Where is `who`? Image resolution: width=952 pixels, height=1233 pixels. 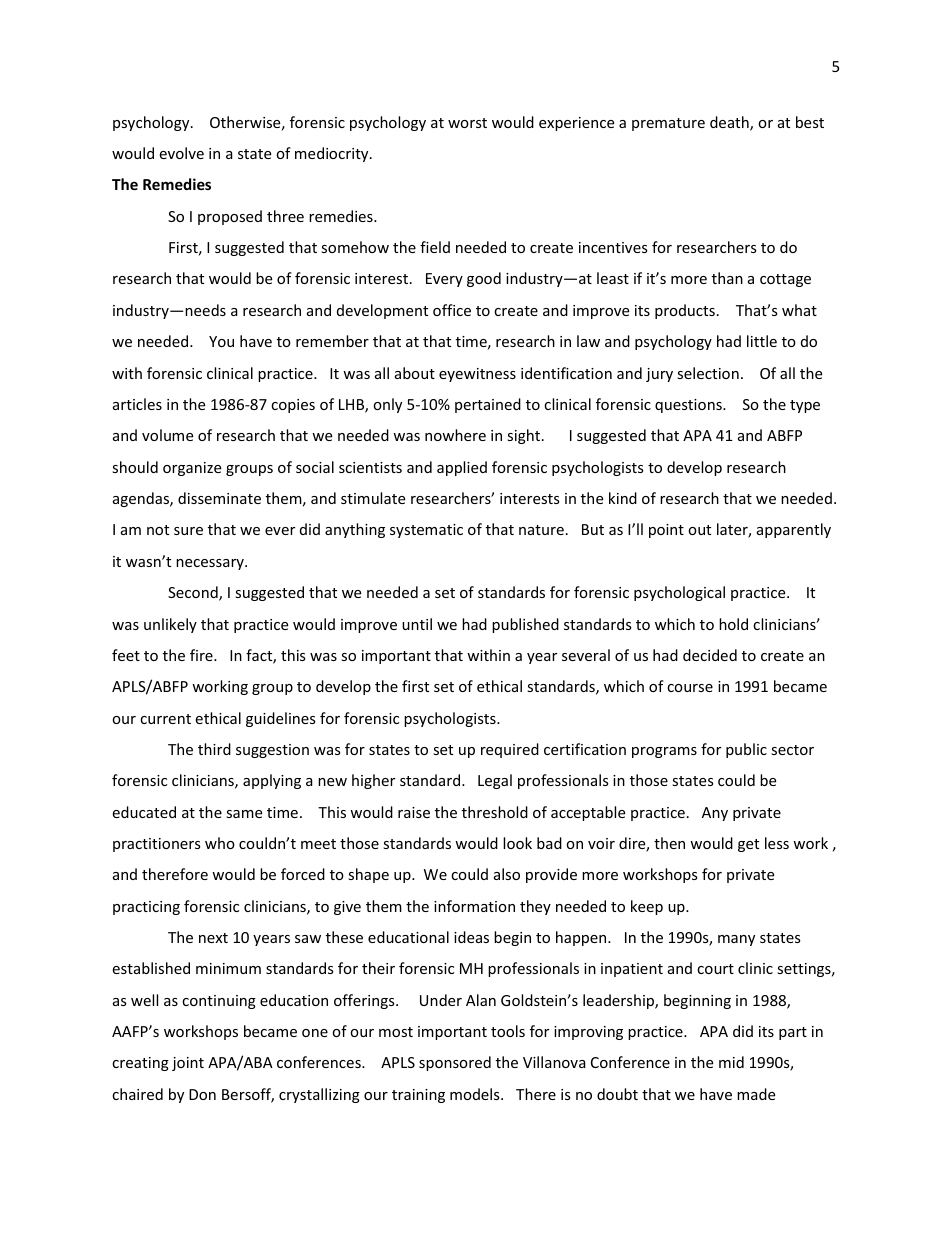
who is located at coordinates (220, 843).
